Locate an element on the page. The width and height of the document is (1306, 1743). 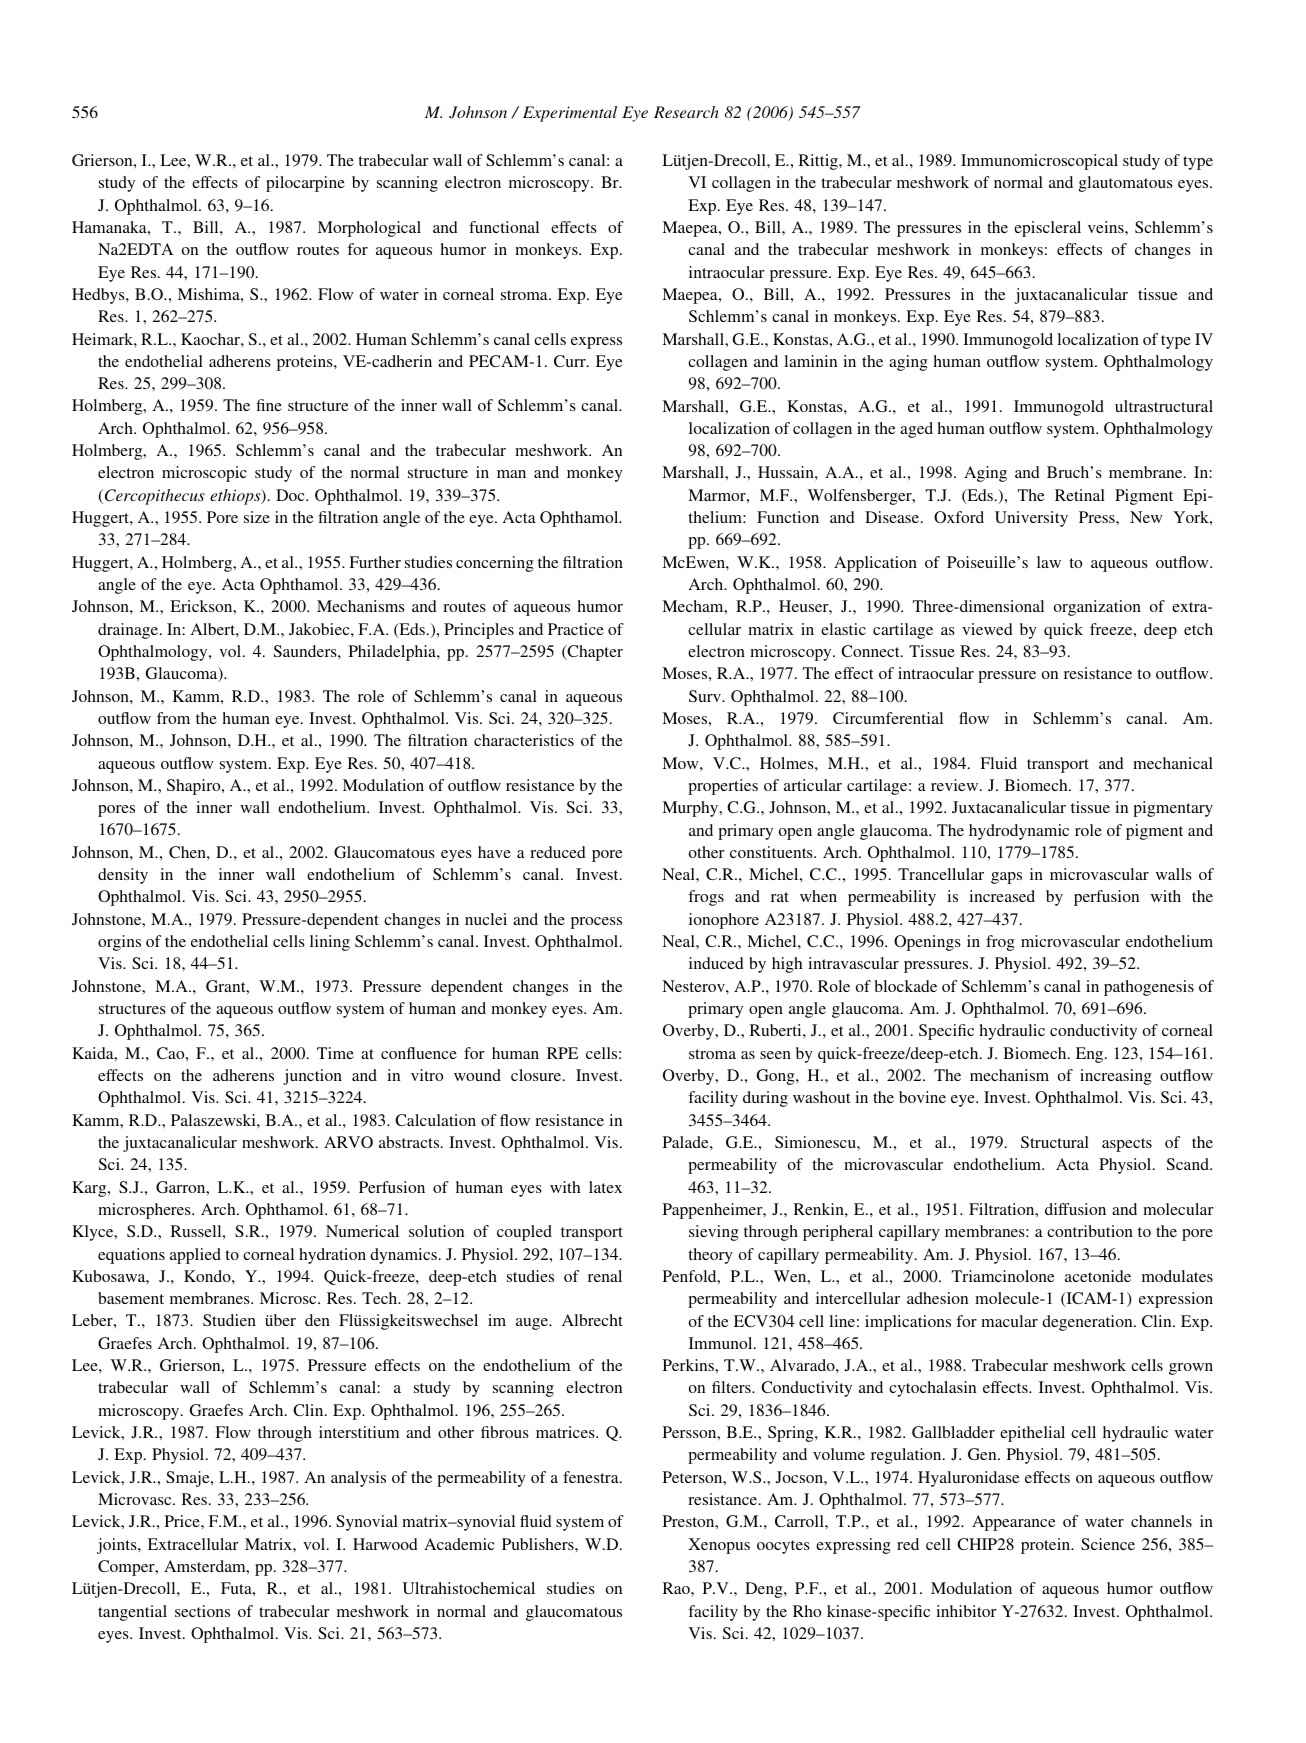
gaps is located at coordinates (1006, 878).
